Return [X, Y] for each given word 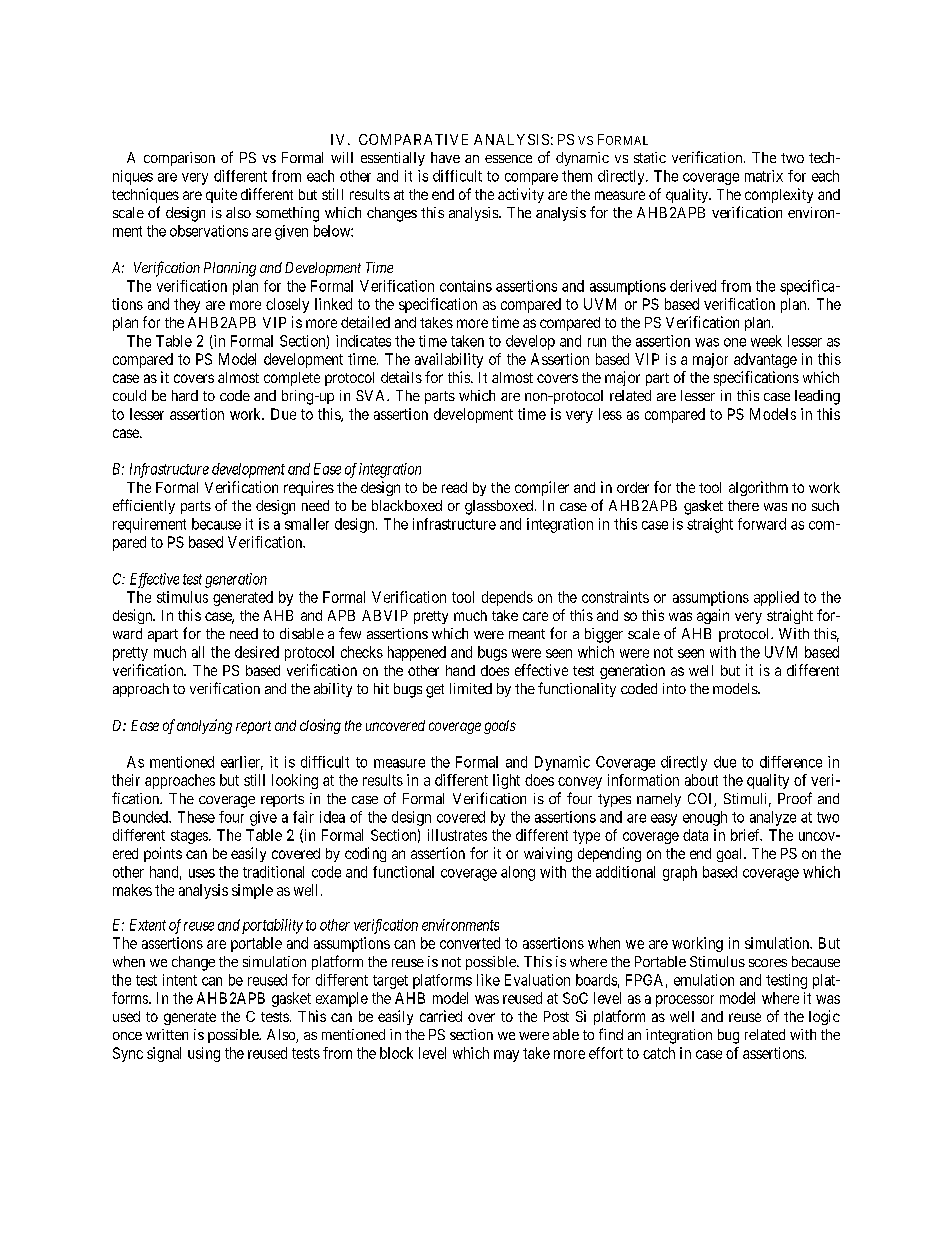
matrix [764, 176]
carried [441, 1016]
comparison [179, 159]
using [204, 1054]
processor [685, 1001]
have [445, 157]
